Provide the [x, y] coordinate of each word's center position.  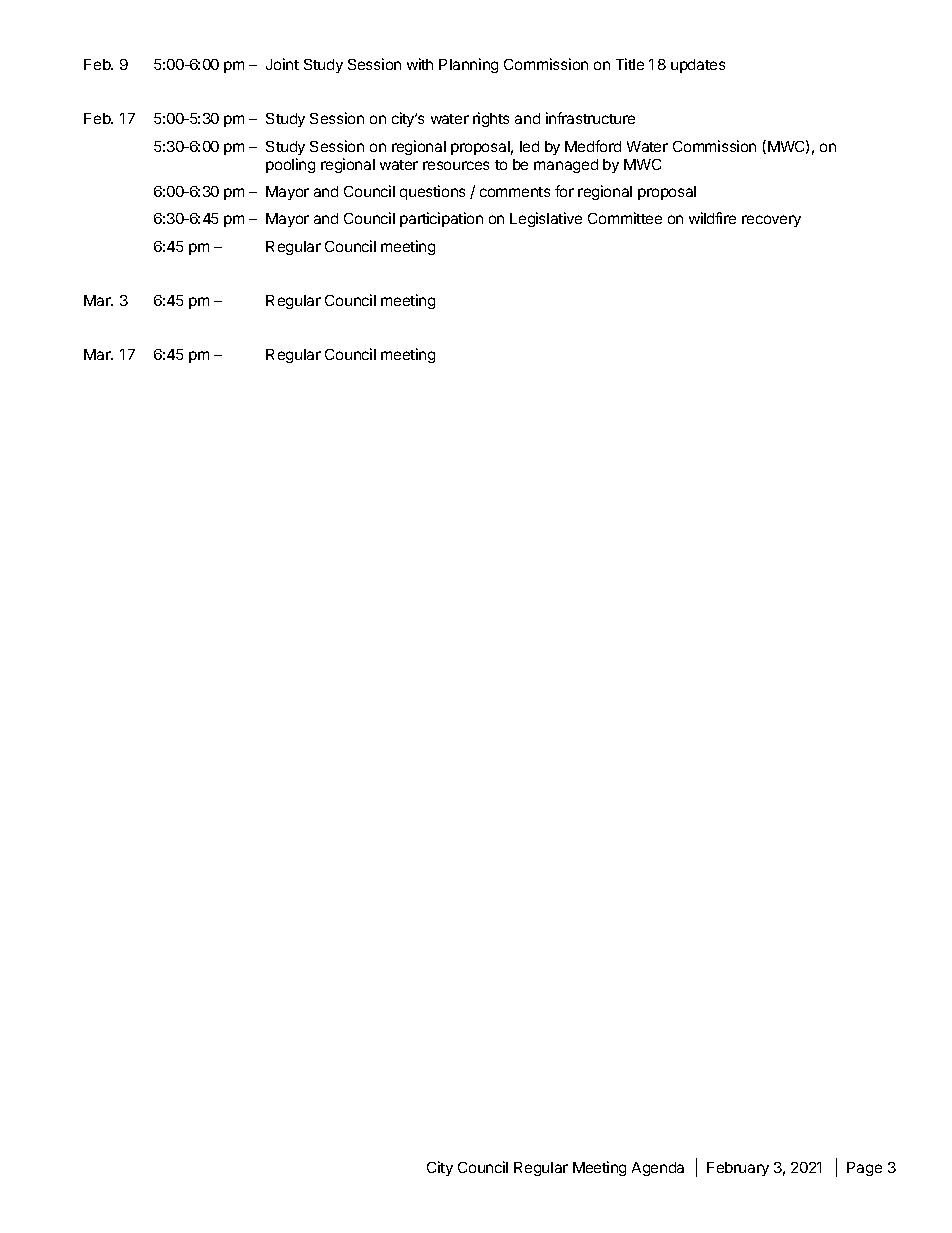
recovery [771, 221]
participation [441, 219]
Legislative [546, 219]
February [738, 1169]
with [420, 64]
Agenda [658, 1169]
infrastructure [590, 118]
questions [432, 192]
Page [864, 1169]
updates [698, 66]
